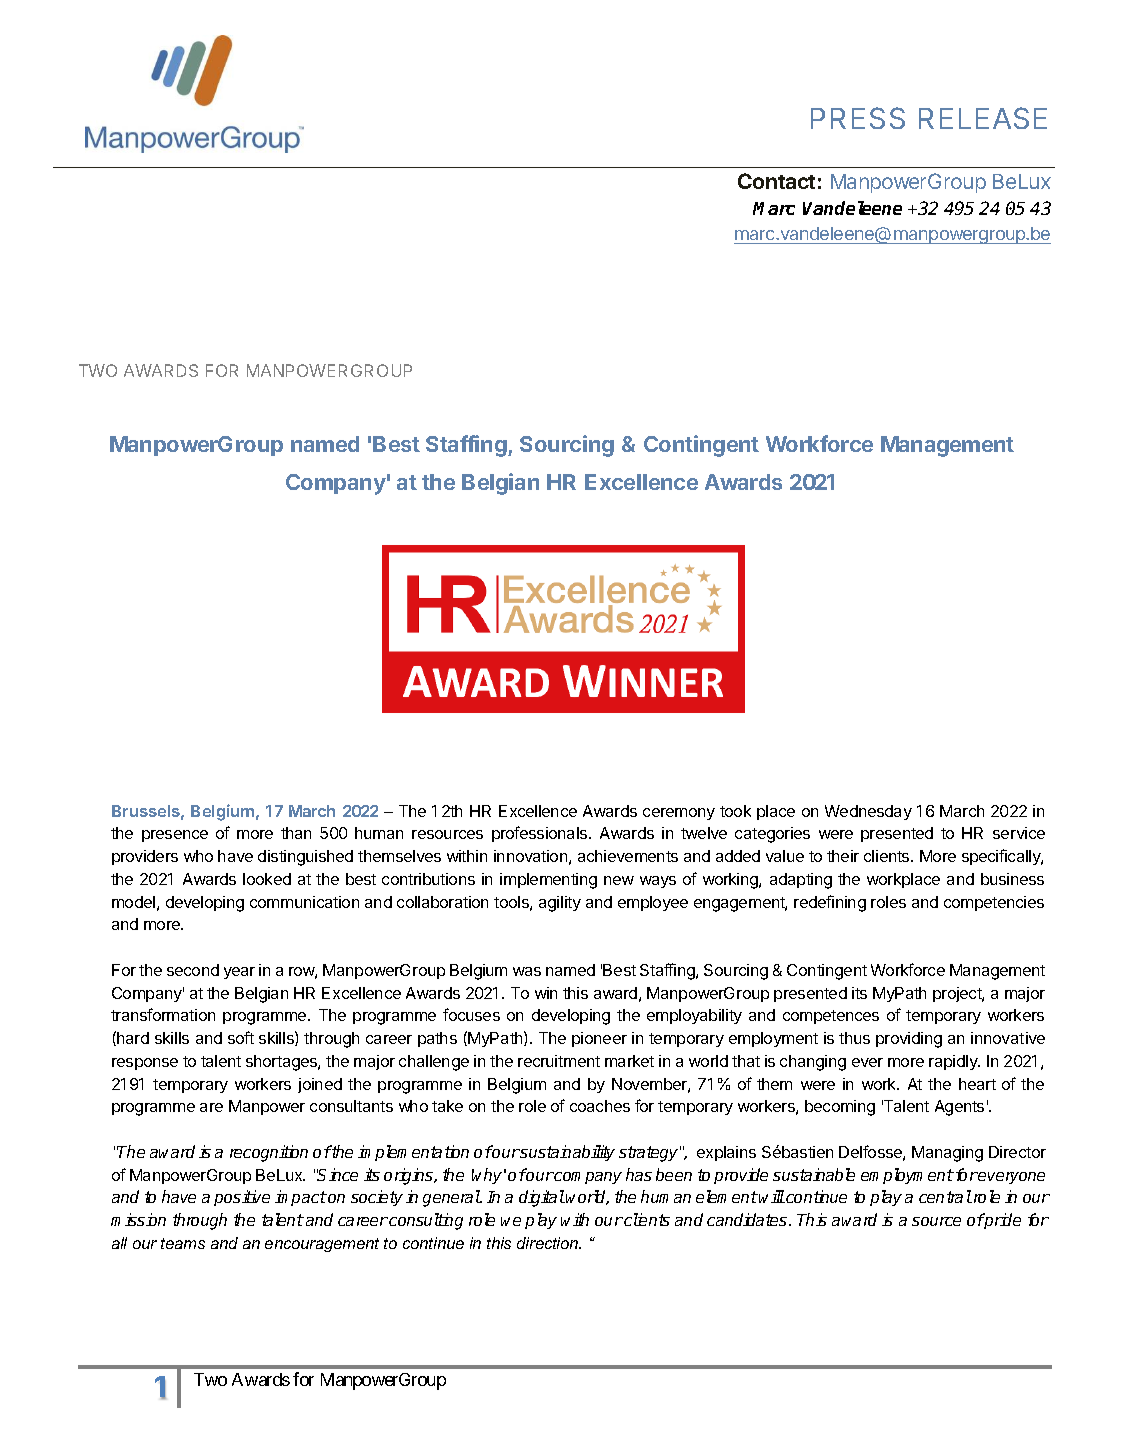 Image resolution: width=1121 pixels, height=1451 pixels. Describe the element at coordinates (239, 973) in the screenshot. I see `year` at that location.
